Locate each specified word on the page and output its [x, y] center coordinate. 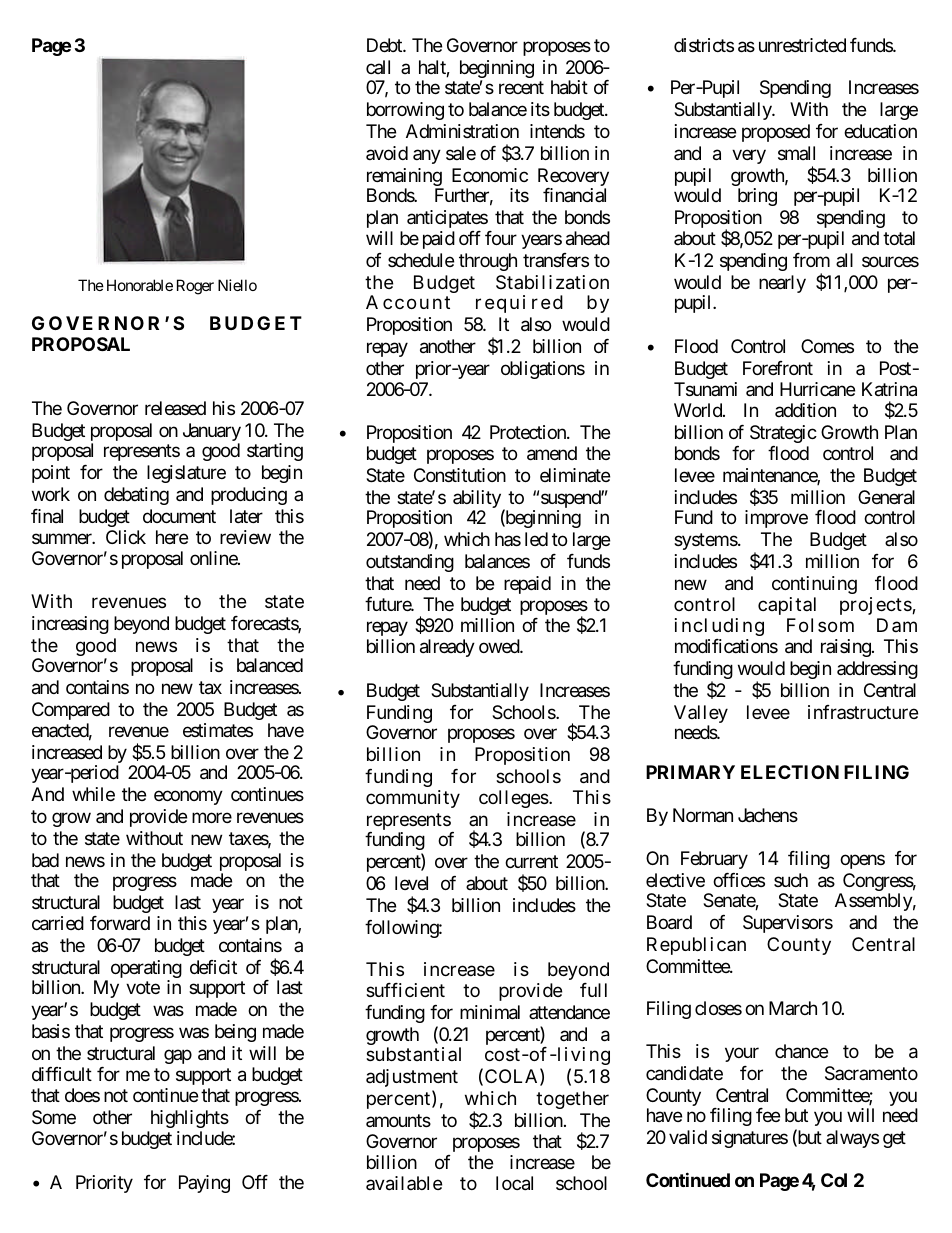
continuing [814, 585]
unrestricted [802, 45]
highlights [190, 1119]
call [378, 67]
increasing [70, 625]
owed [500, 646]
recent [521, 88]
